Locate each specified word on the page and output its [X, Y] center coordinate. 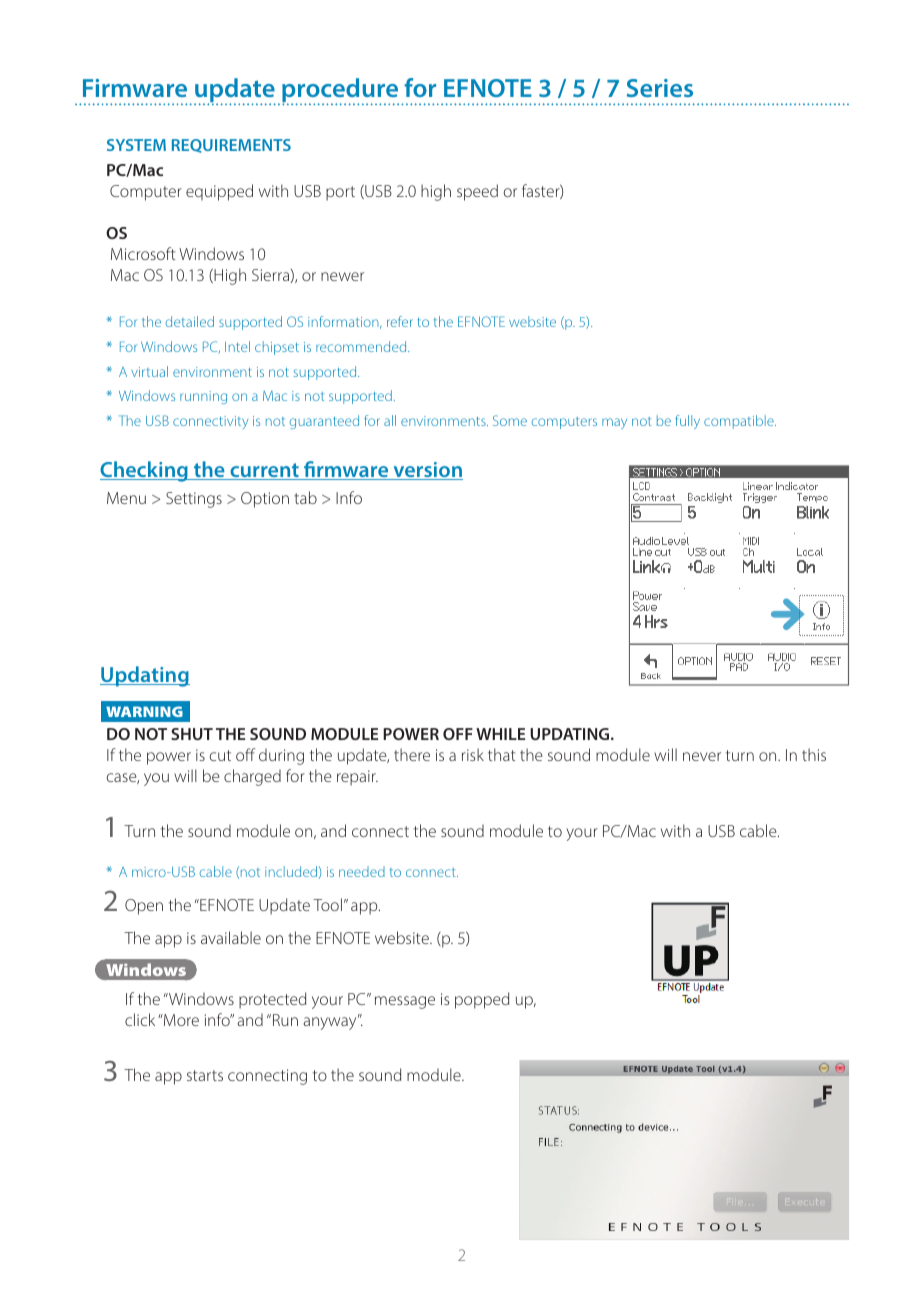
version [427, 471]
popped [482, 1000]
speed [477, 192]
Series [660, 88]
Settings [194, 500]
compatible [740, 422]
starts [205, 1075]
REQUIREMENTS [231, 146]
